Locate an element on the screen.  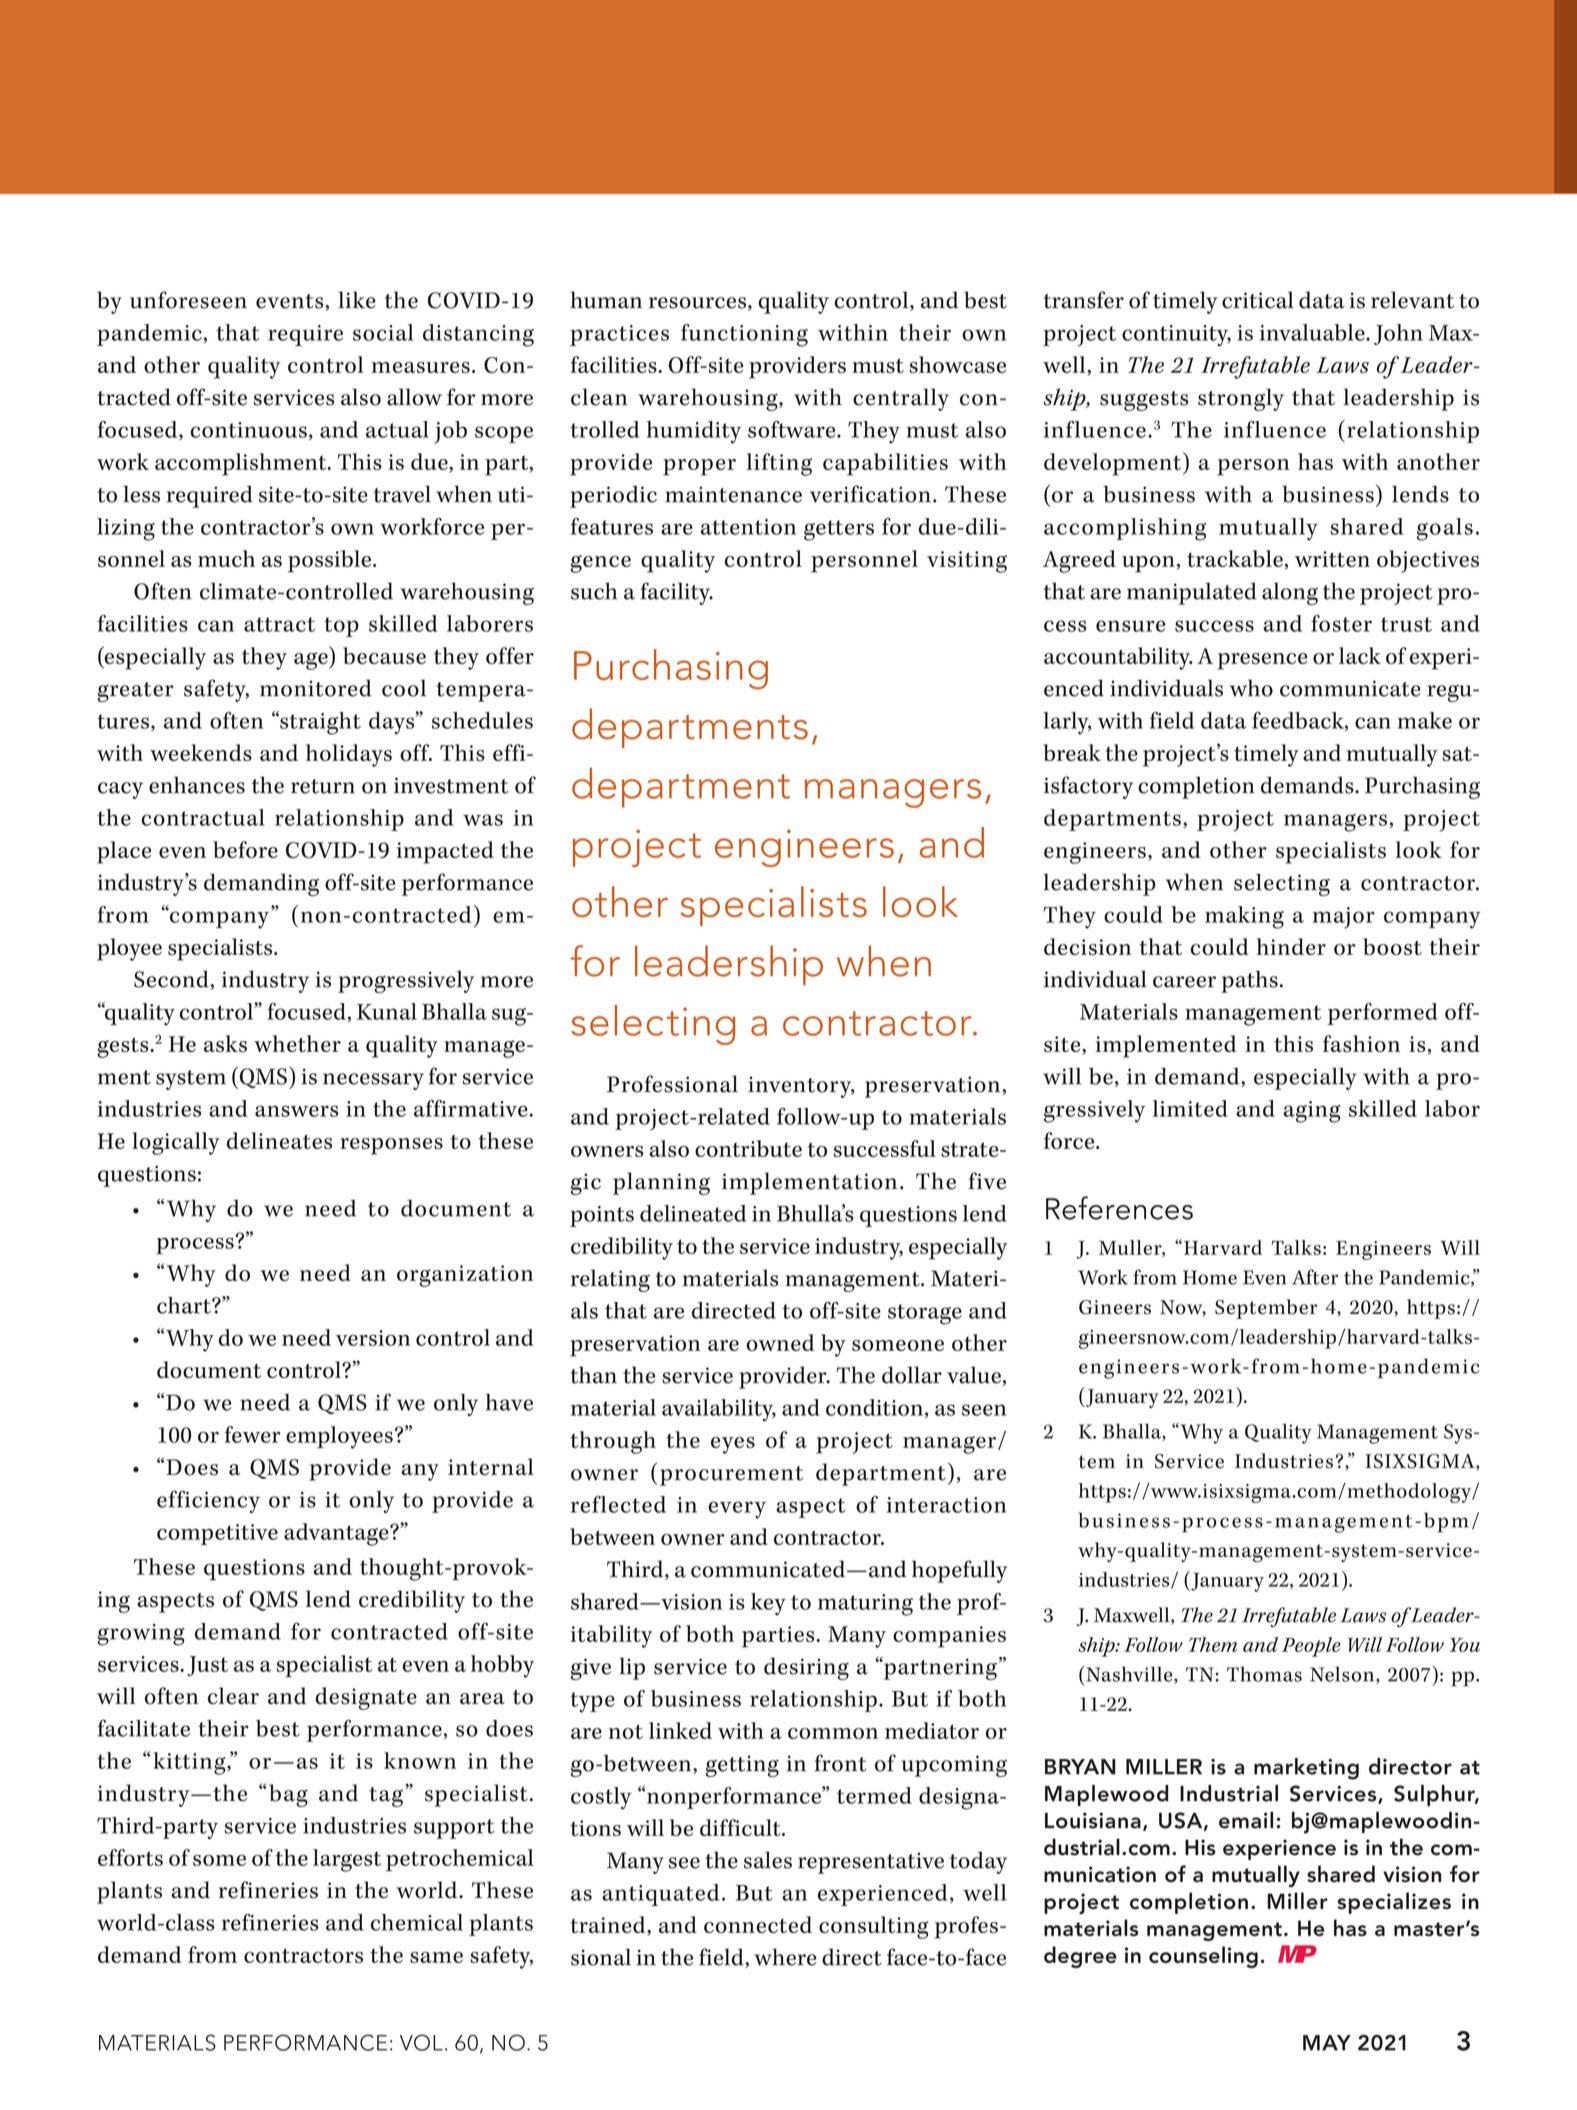
VOL is located at coordinates (421, 2042).
